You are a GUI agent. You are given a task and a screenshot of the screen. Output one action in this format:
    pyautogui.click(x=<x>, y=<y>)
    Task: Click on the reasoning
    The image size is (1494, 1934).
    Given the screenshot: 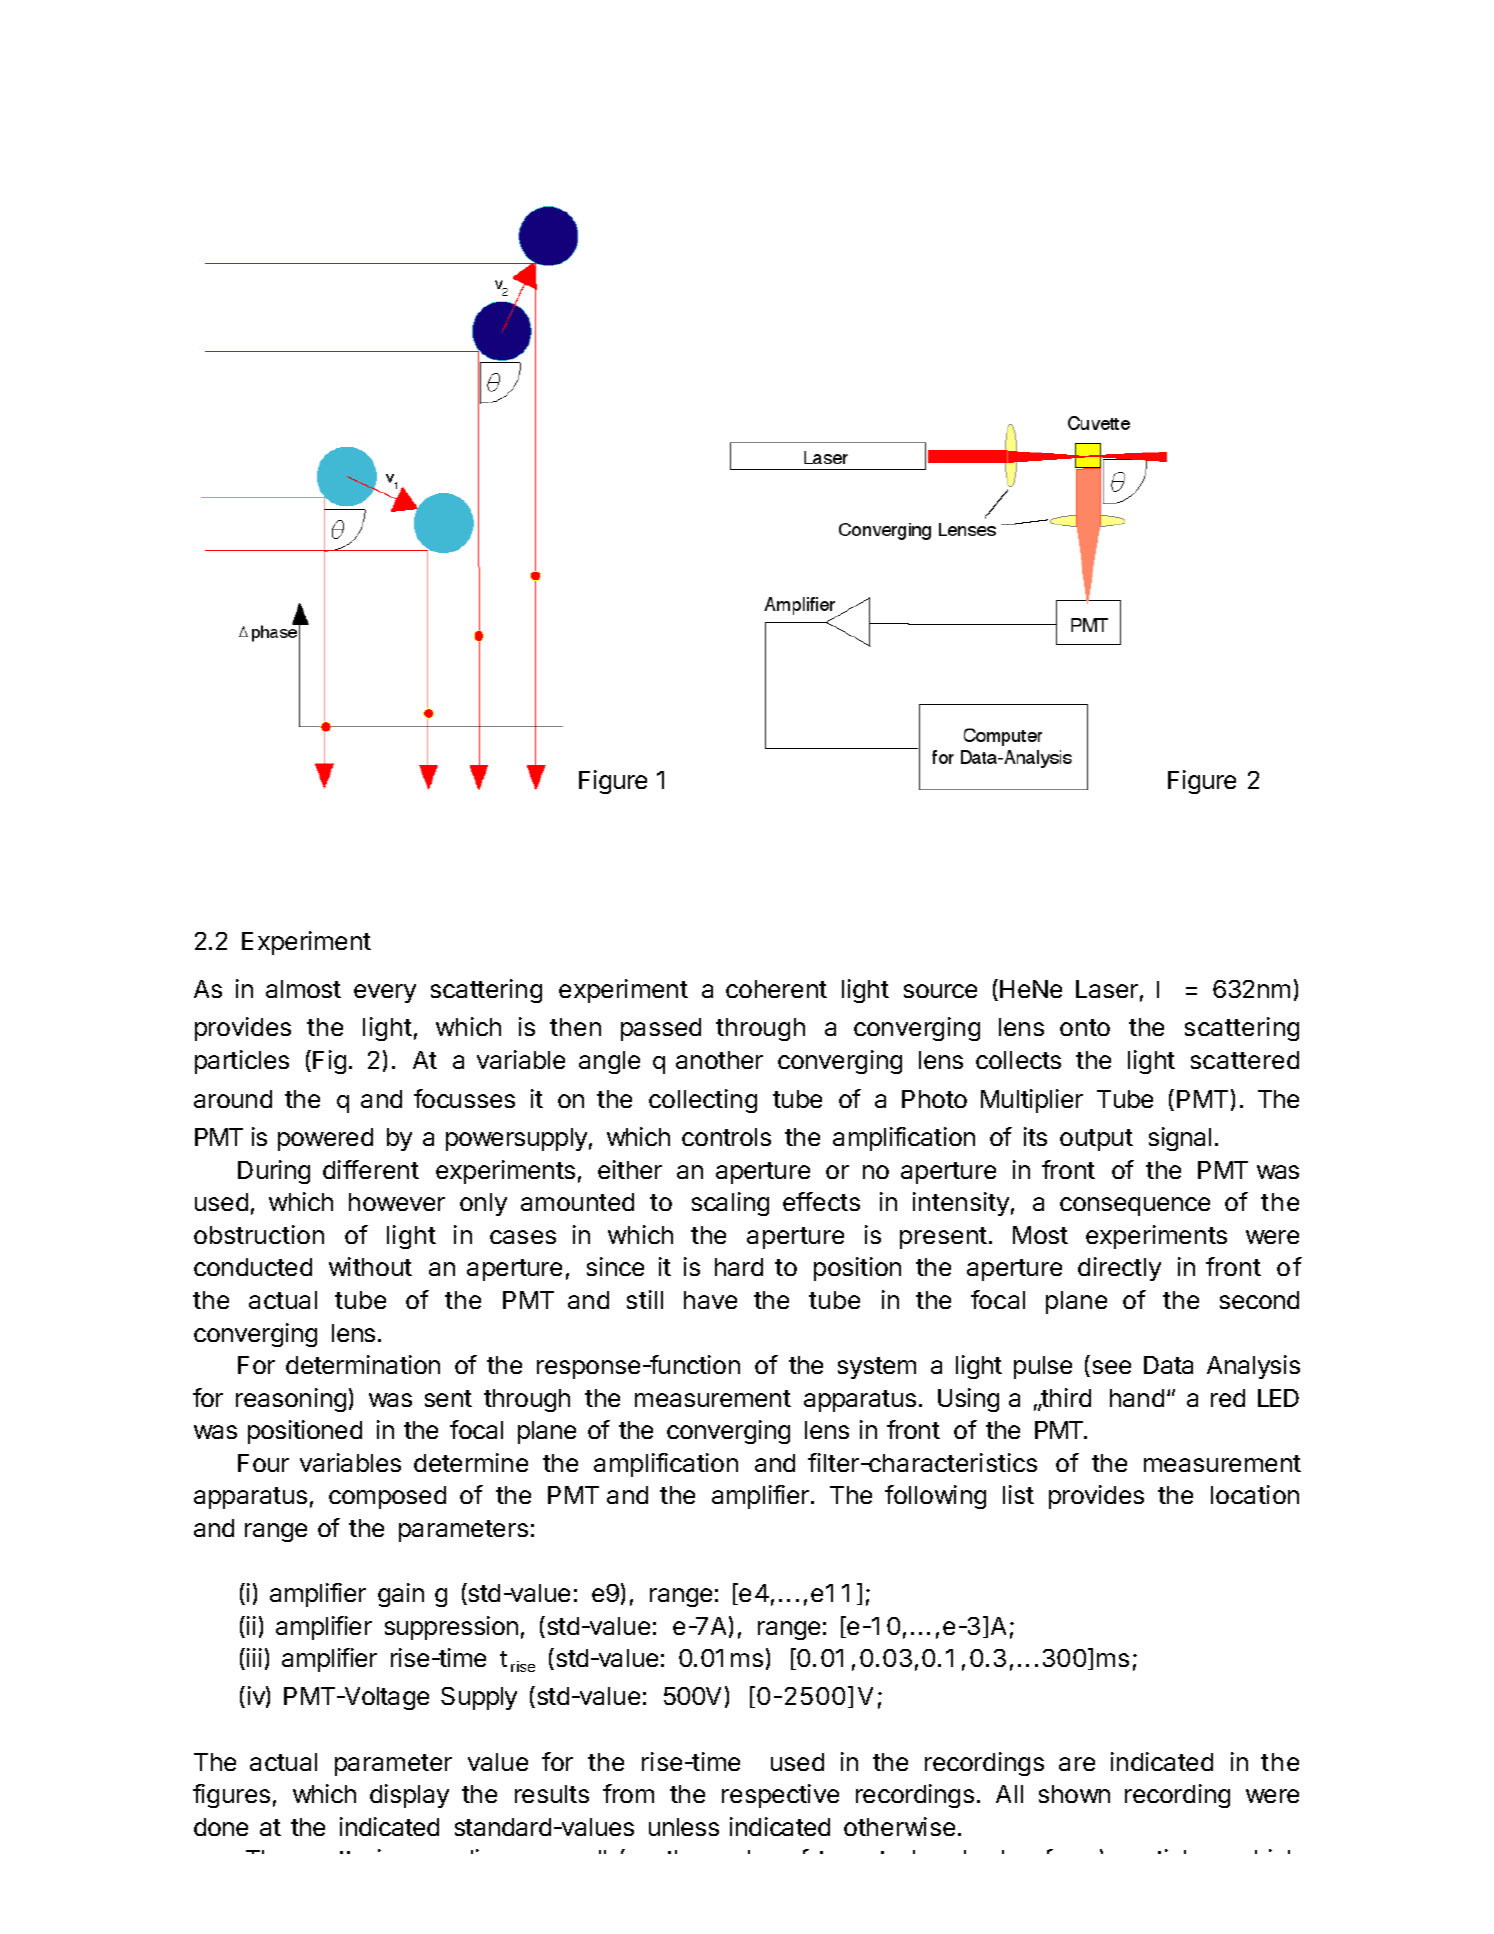 What is the action you would take?
    pyautogui.click(x=291, y=1400)
